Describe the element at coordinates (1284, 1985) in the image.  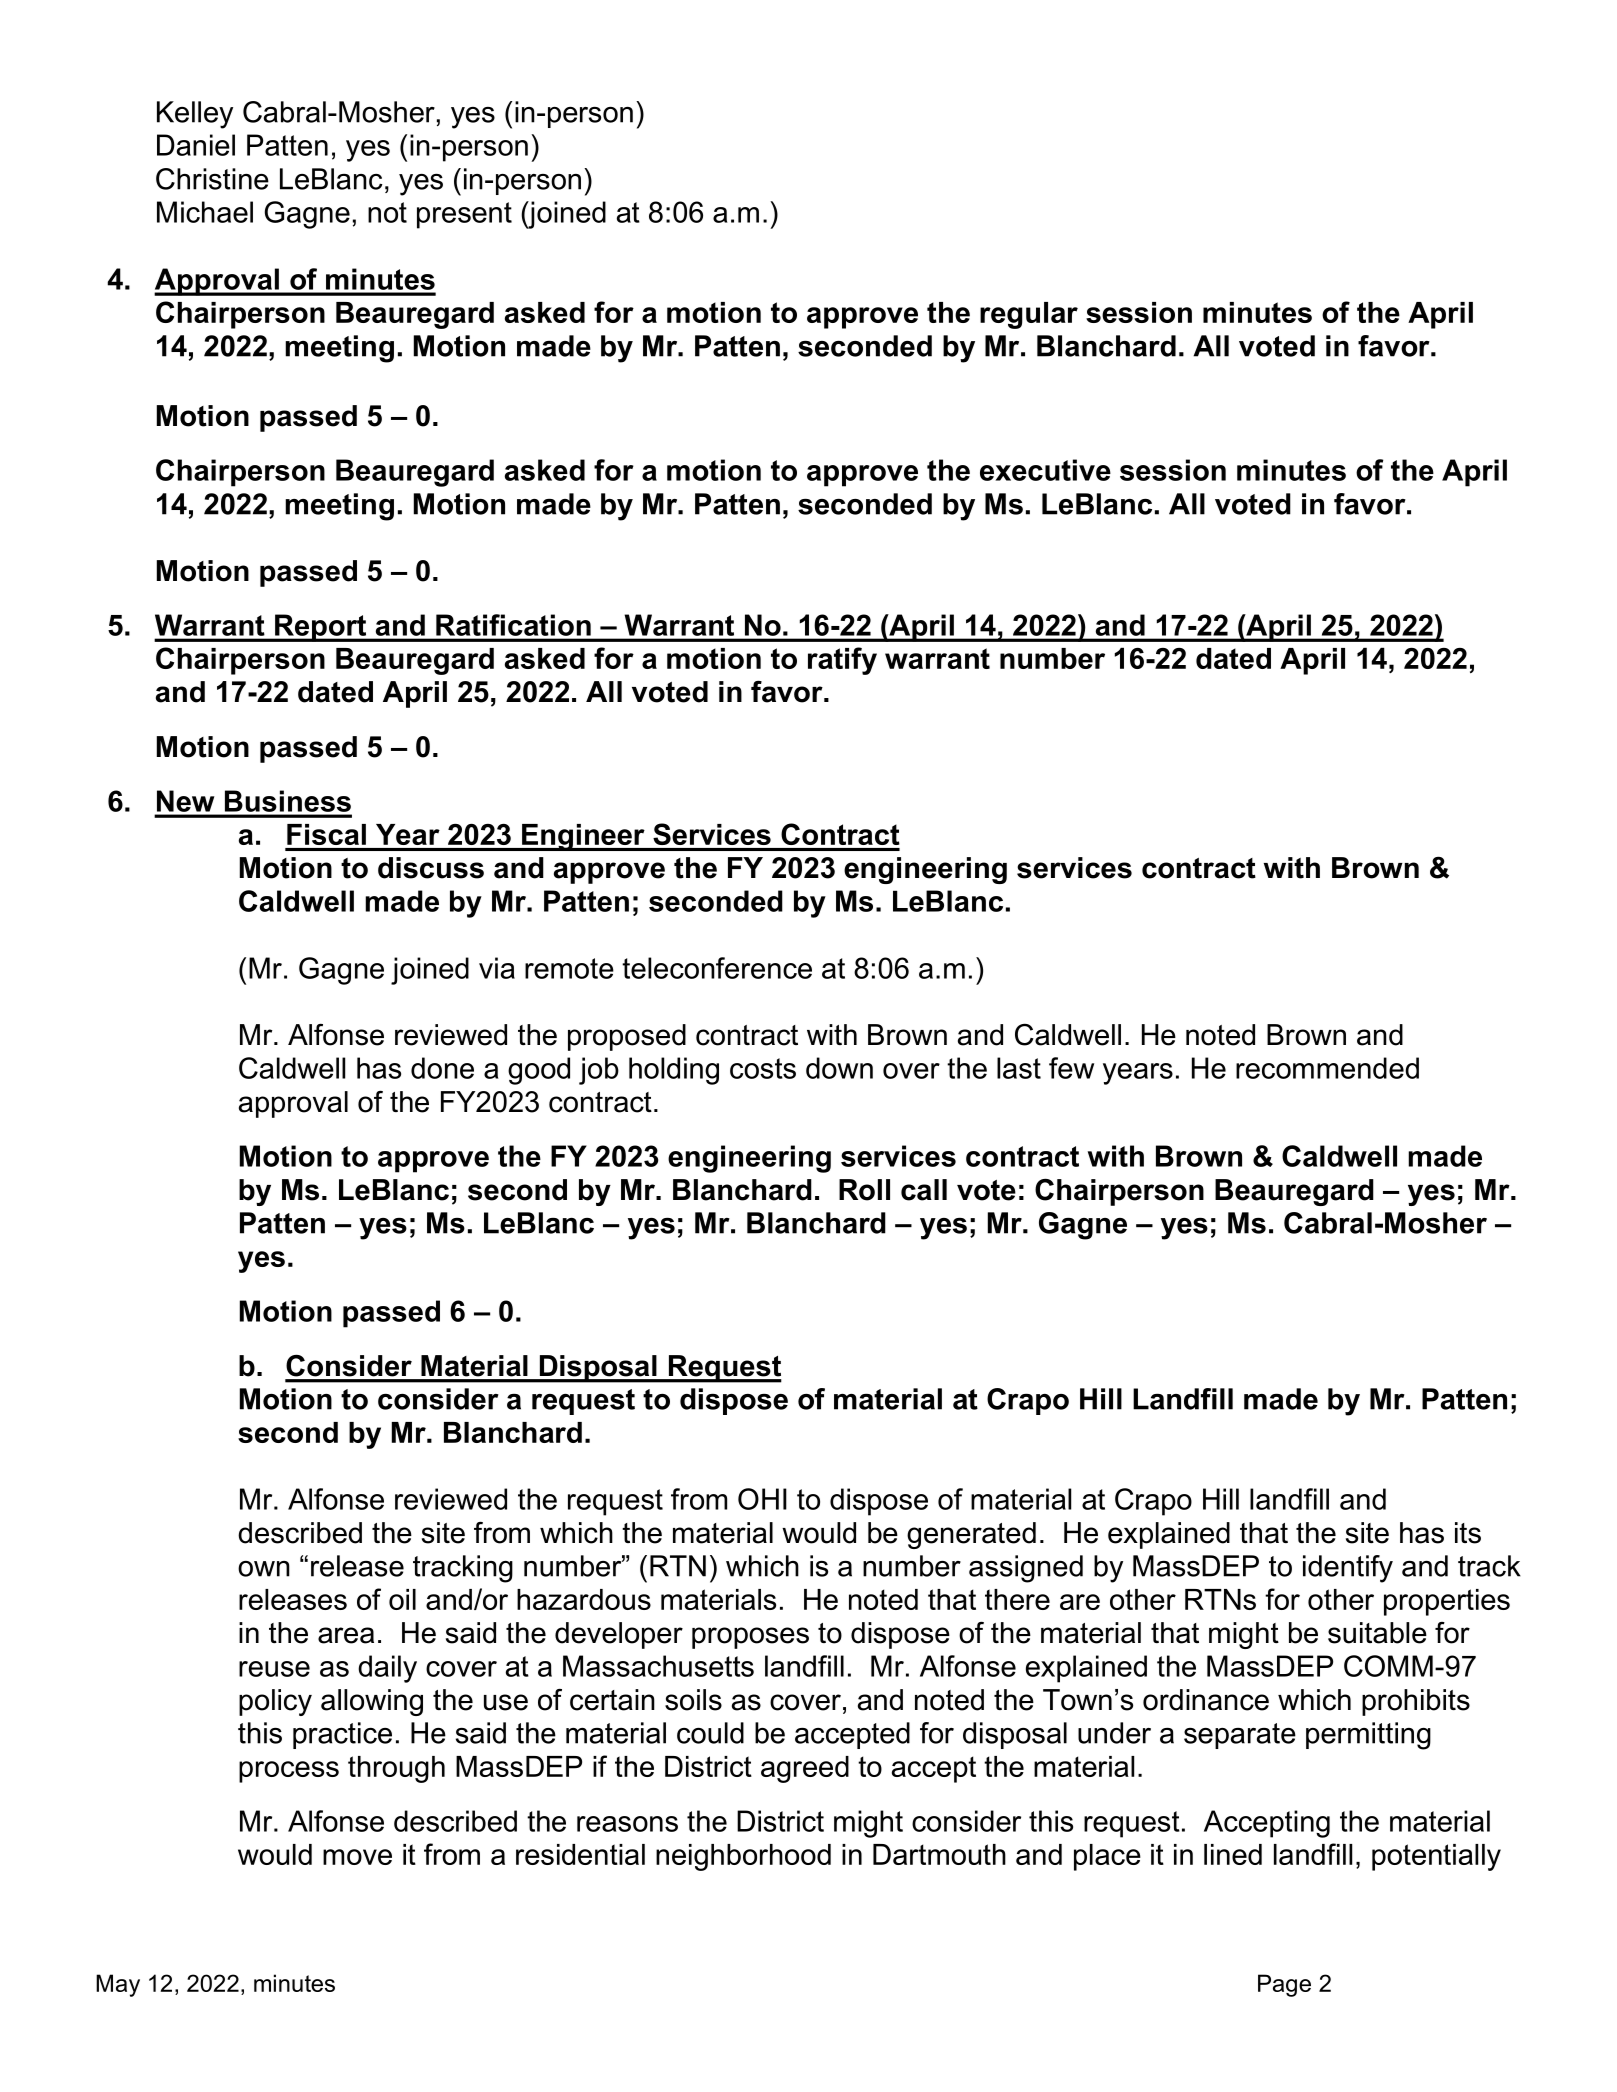
I see `Page` at that location.
